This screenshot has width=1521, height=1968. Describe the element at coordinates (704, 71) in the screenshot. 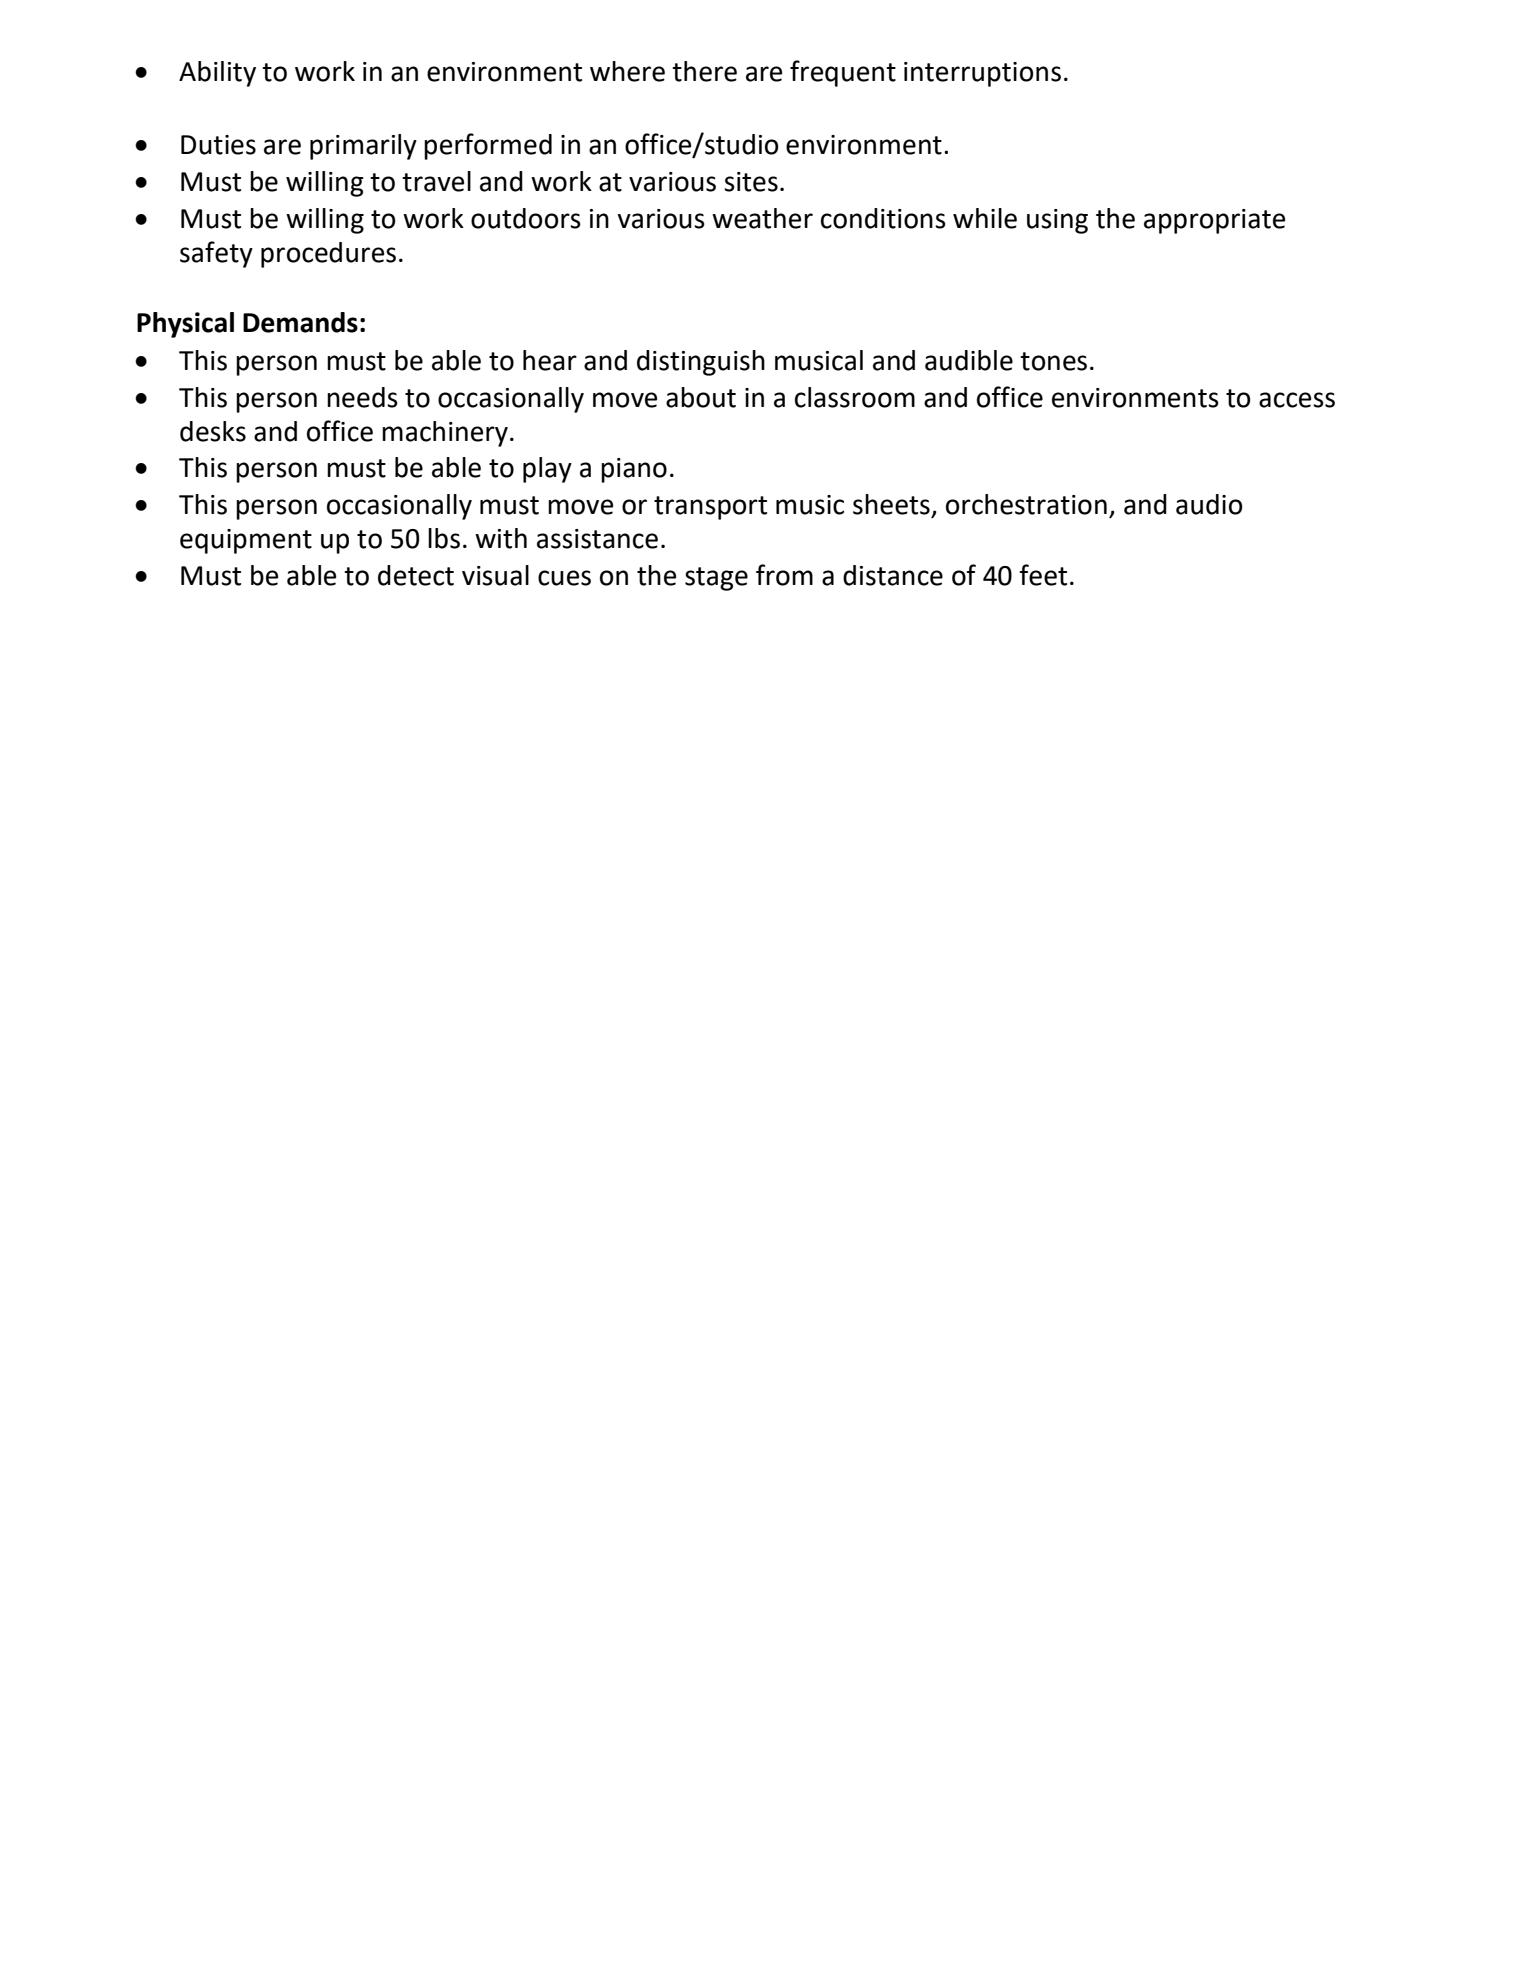

I see `there` at that location.
